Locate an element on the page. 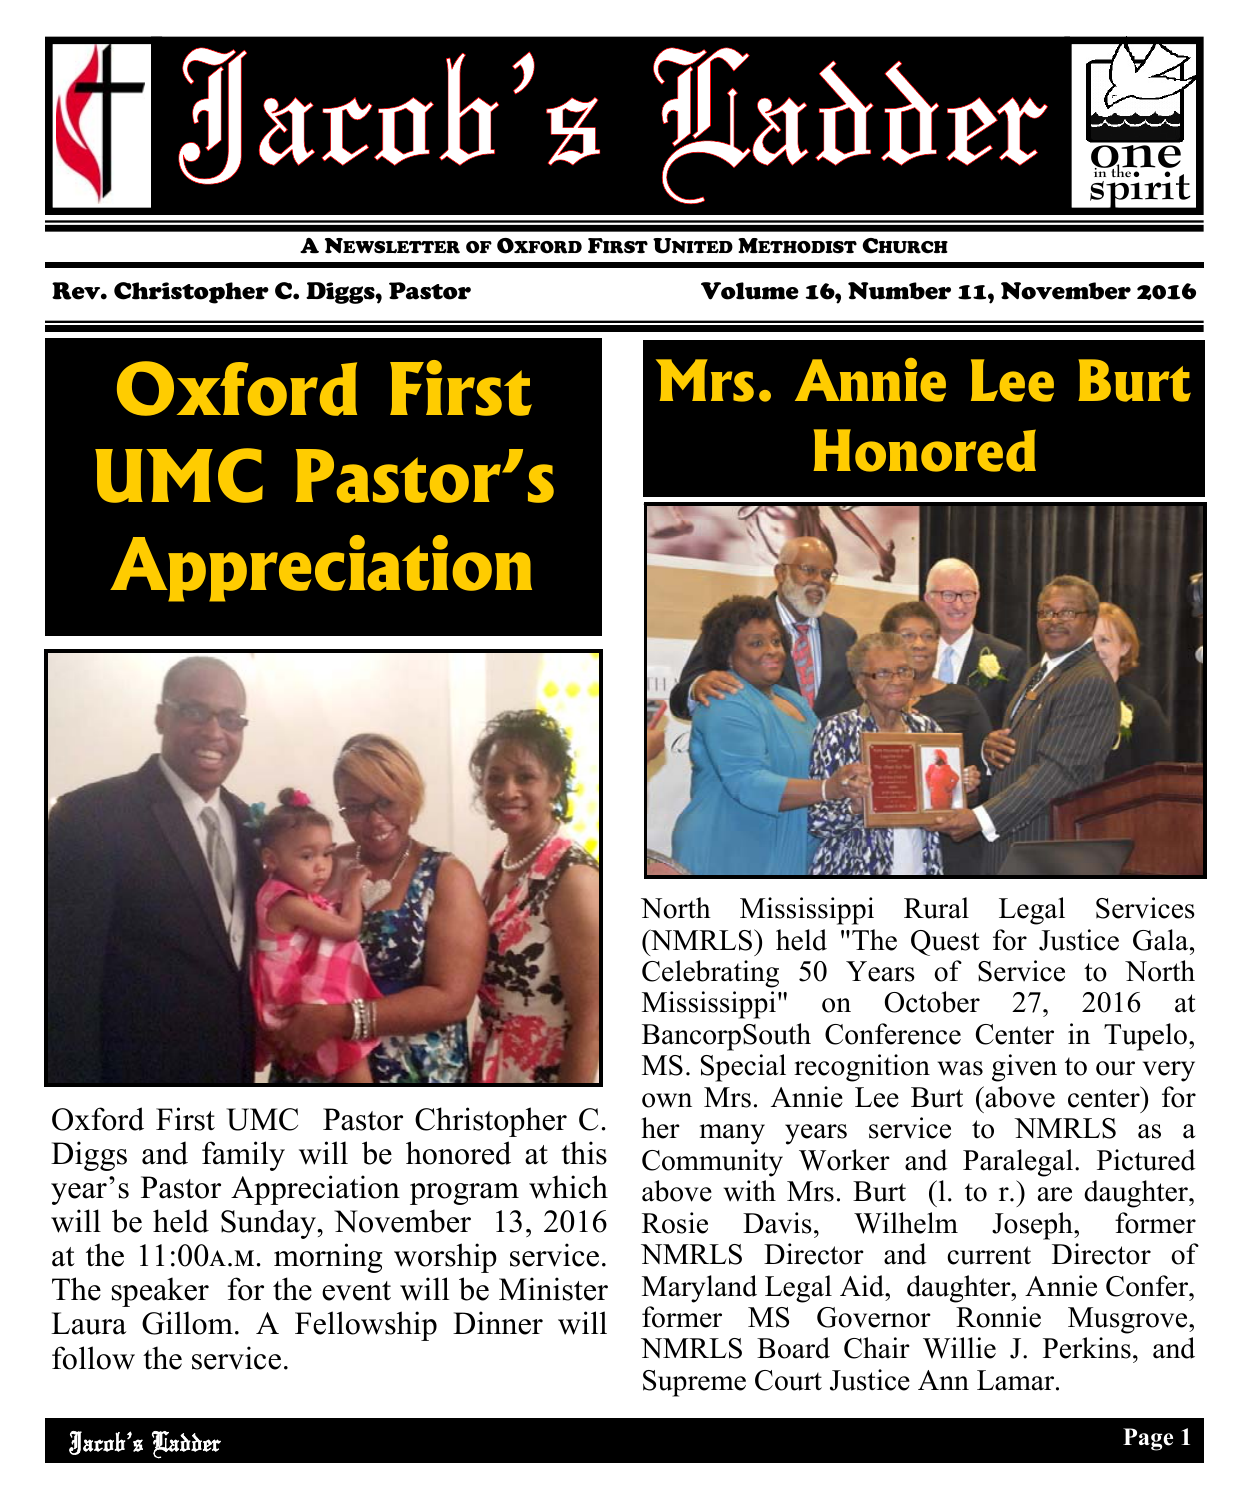 The image size is (1253, 1506). Ladder is located at coordinates (186, 1445).
